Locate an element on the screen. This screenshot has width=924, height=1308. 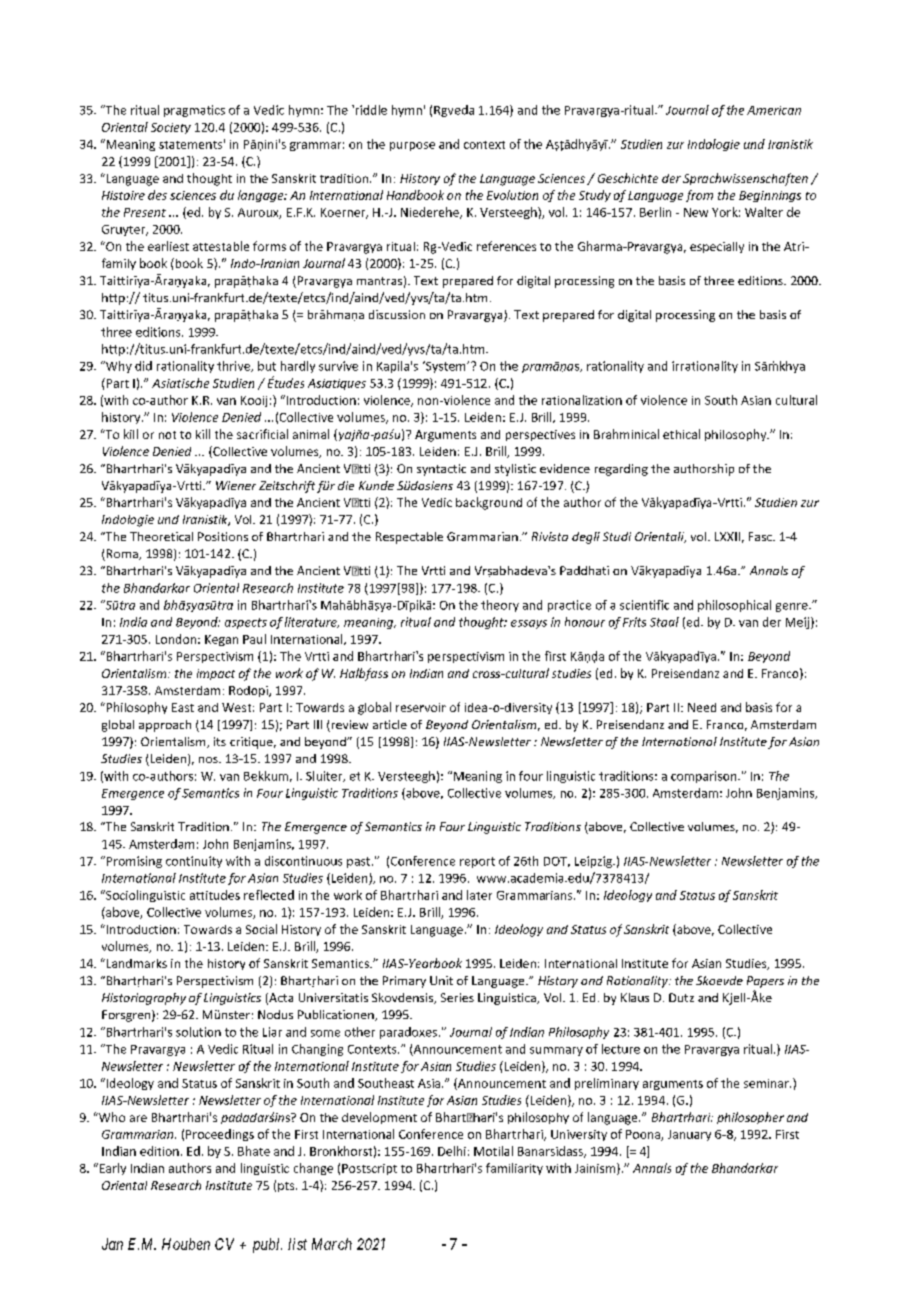
purpose is located at coordinates (412, 146).
